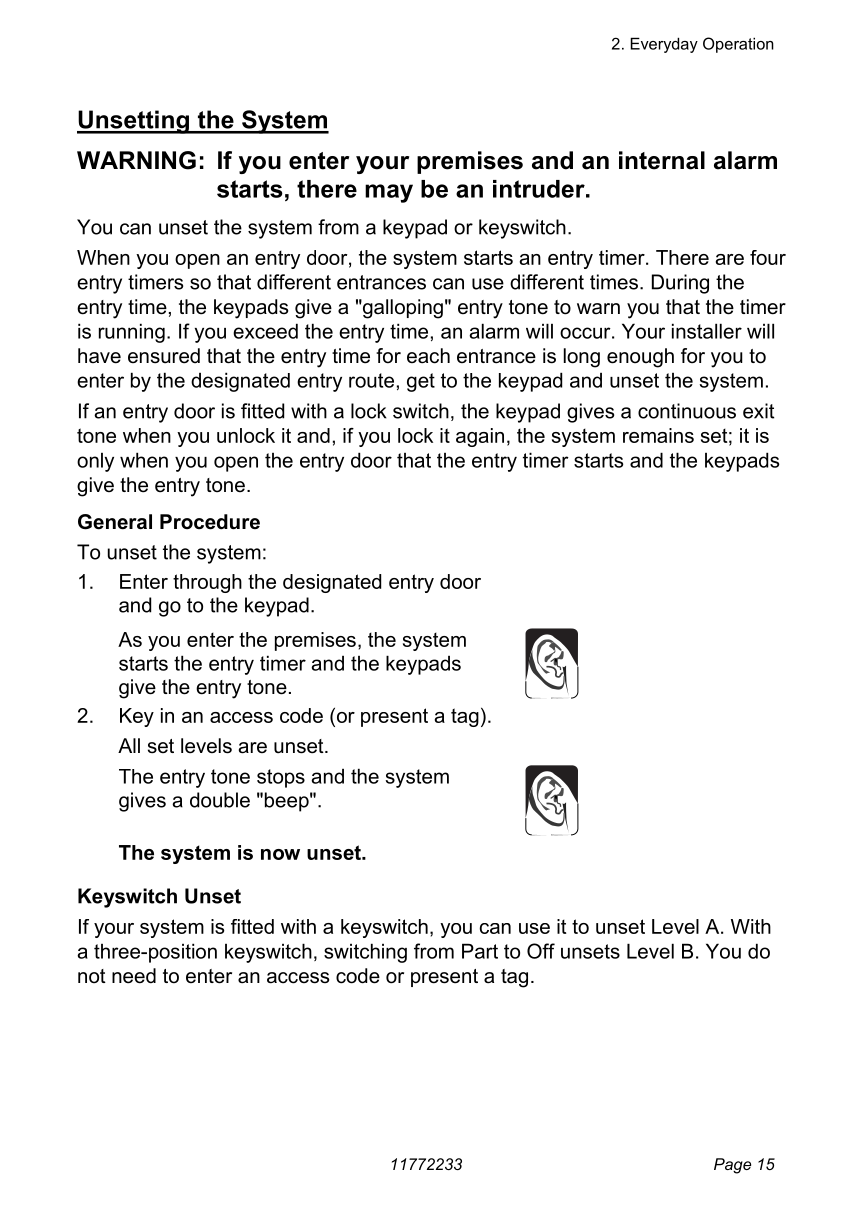 The width and height of the screenshot is (863, 1220). Describe the element at coordinates (389, 193) in the screenshot. I see `may` at that location.
